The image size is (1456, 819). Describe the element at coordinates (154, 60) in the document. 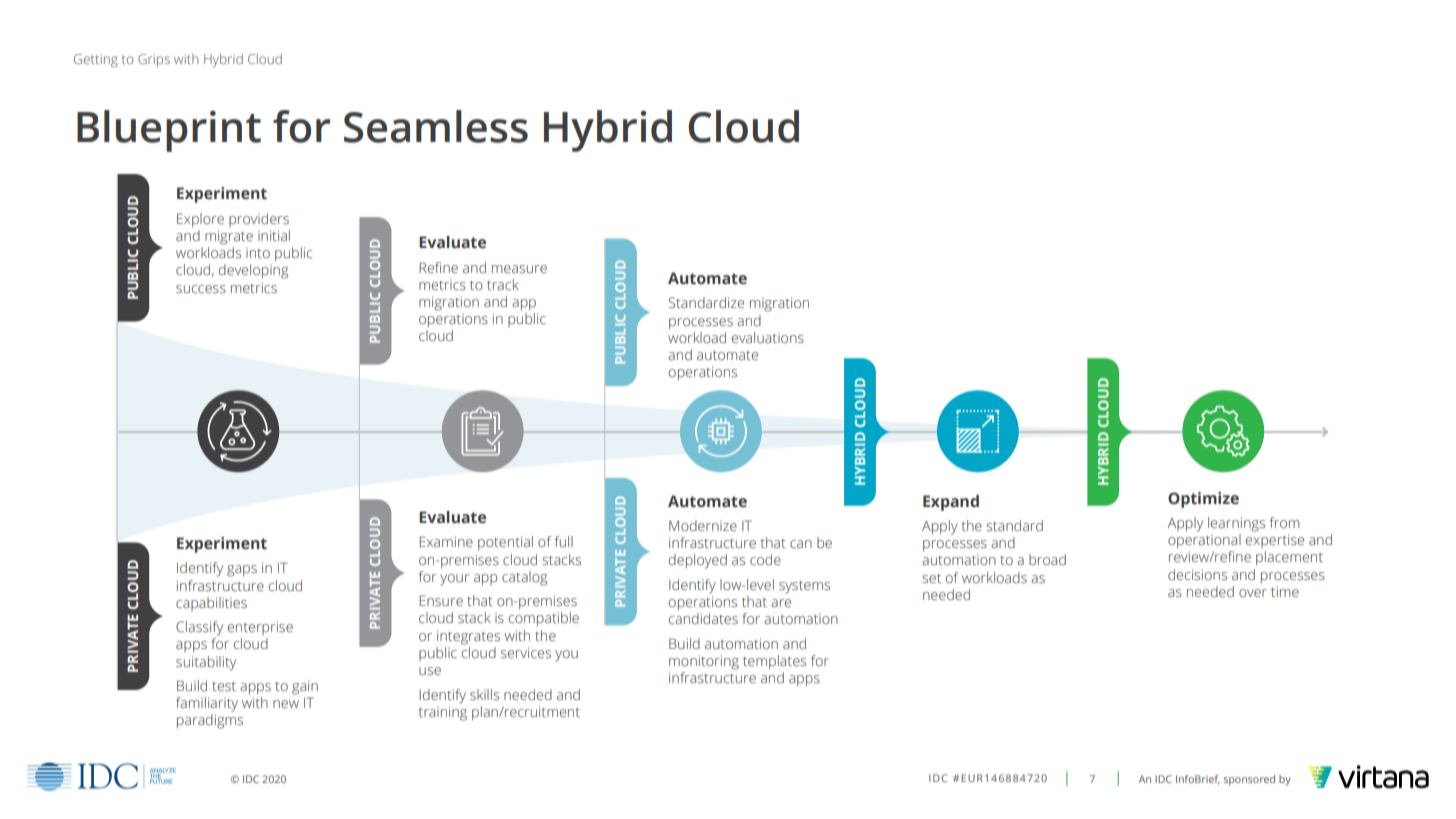

I see `Grips` at that location.
